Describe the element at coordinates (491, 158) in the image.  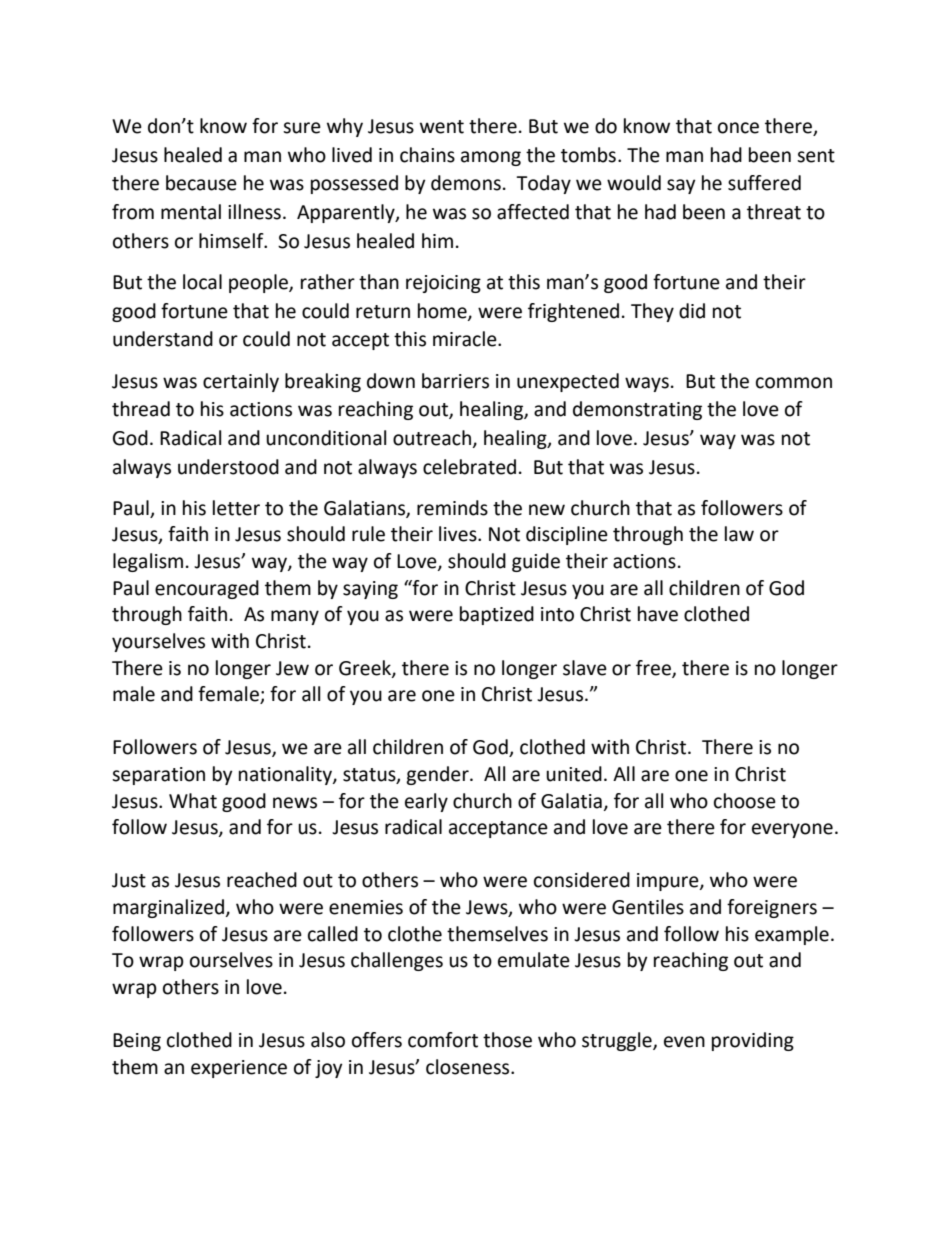
I see `among` at that location.
